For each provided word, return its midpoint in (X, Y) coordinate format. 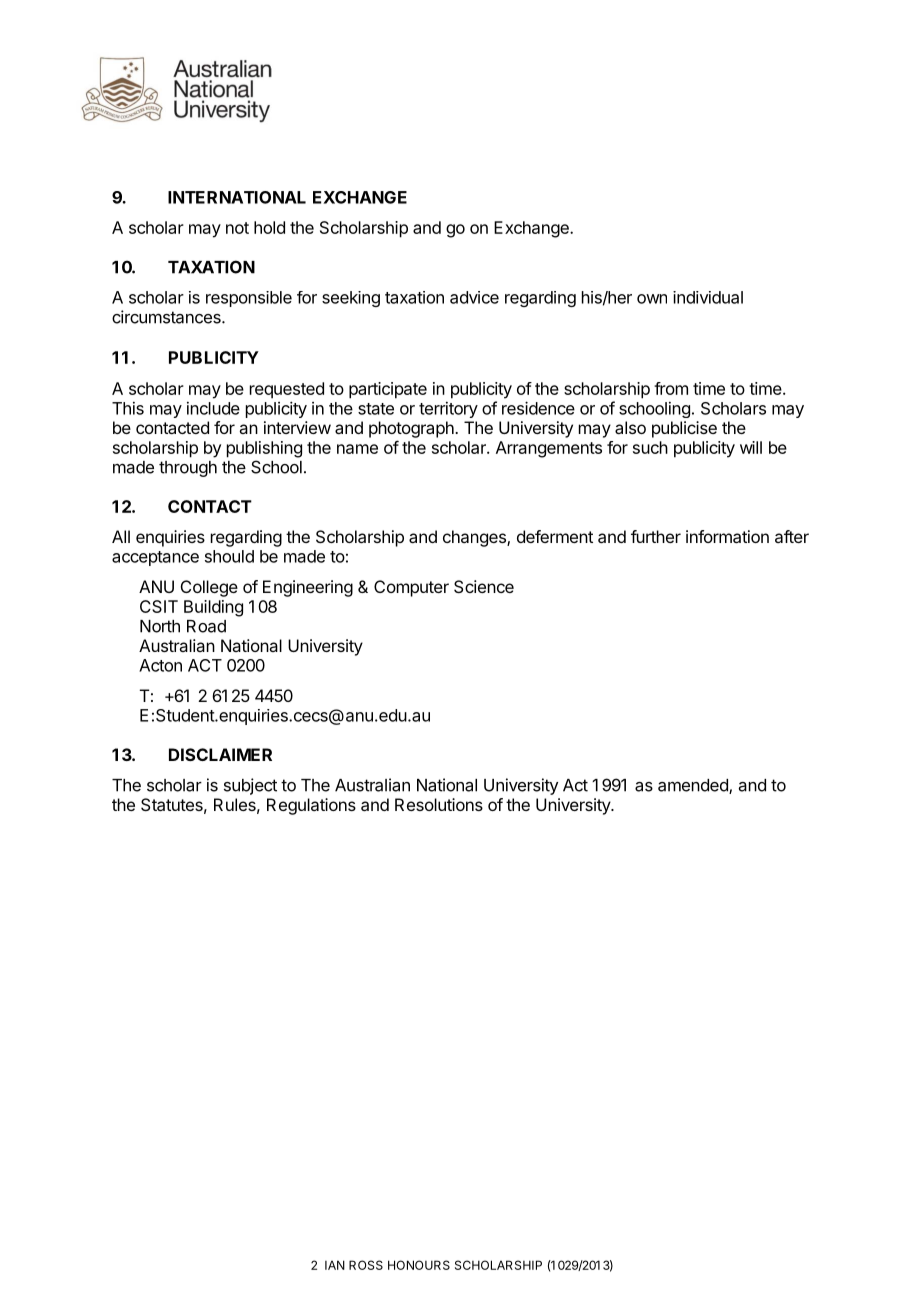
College (209, 588)
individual (708, 297)
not (237, 228)
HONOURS (419, 1265)
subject (250, 786)
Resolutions (439, 804)
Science (484, 586)
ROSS (366, 1265)
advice (474, 297)
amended (694, 786)
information (727, 536)
